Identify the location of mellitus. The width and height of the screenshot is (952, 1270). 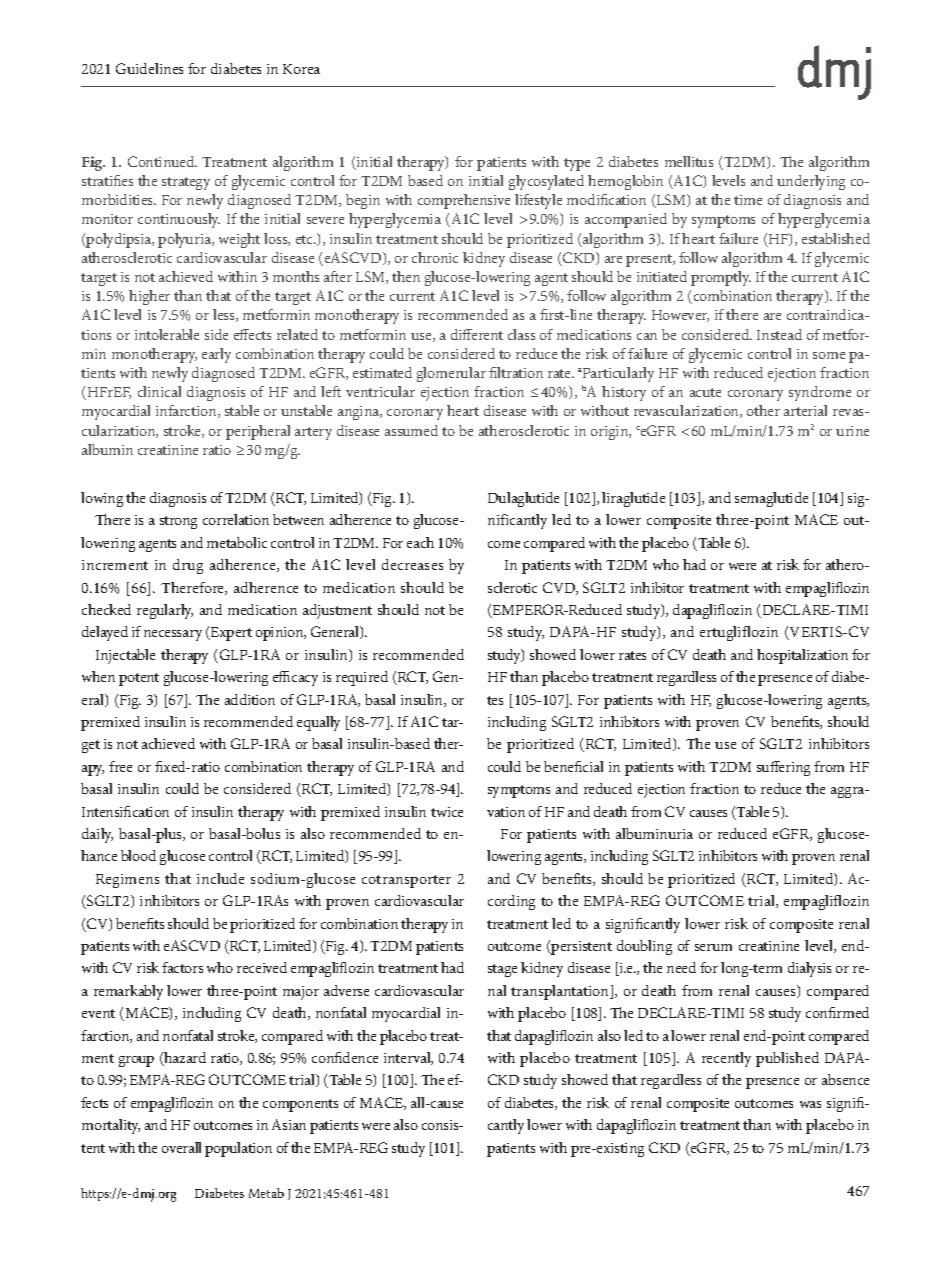
(689, 161).
